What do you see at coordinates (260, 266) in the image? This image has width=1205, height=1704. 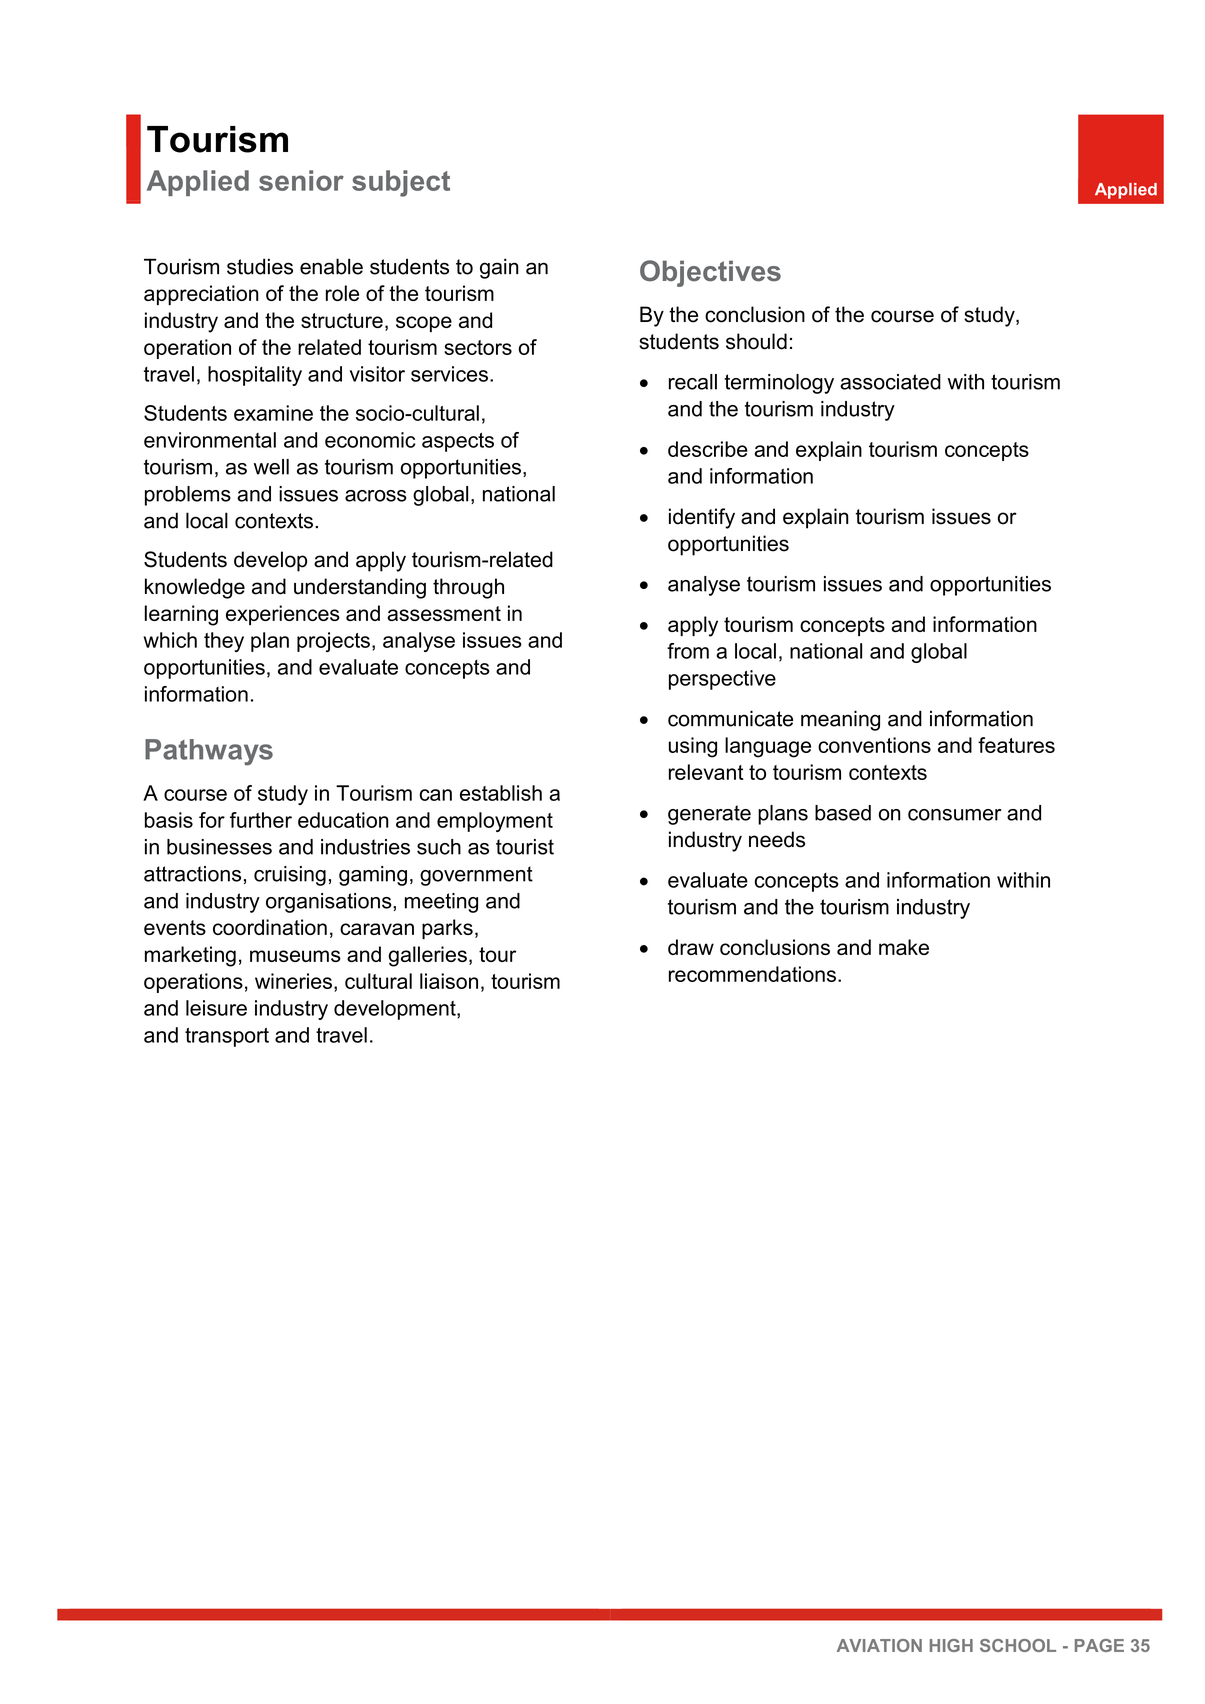 I see `studies` at bounding box center [260, 266].
